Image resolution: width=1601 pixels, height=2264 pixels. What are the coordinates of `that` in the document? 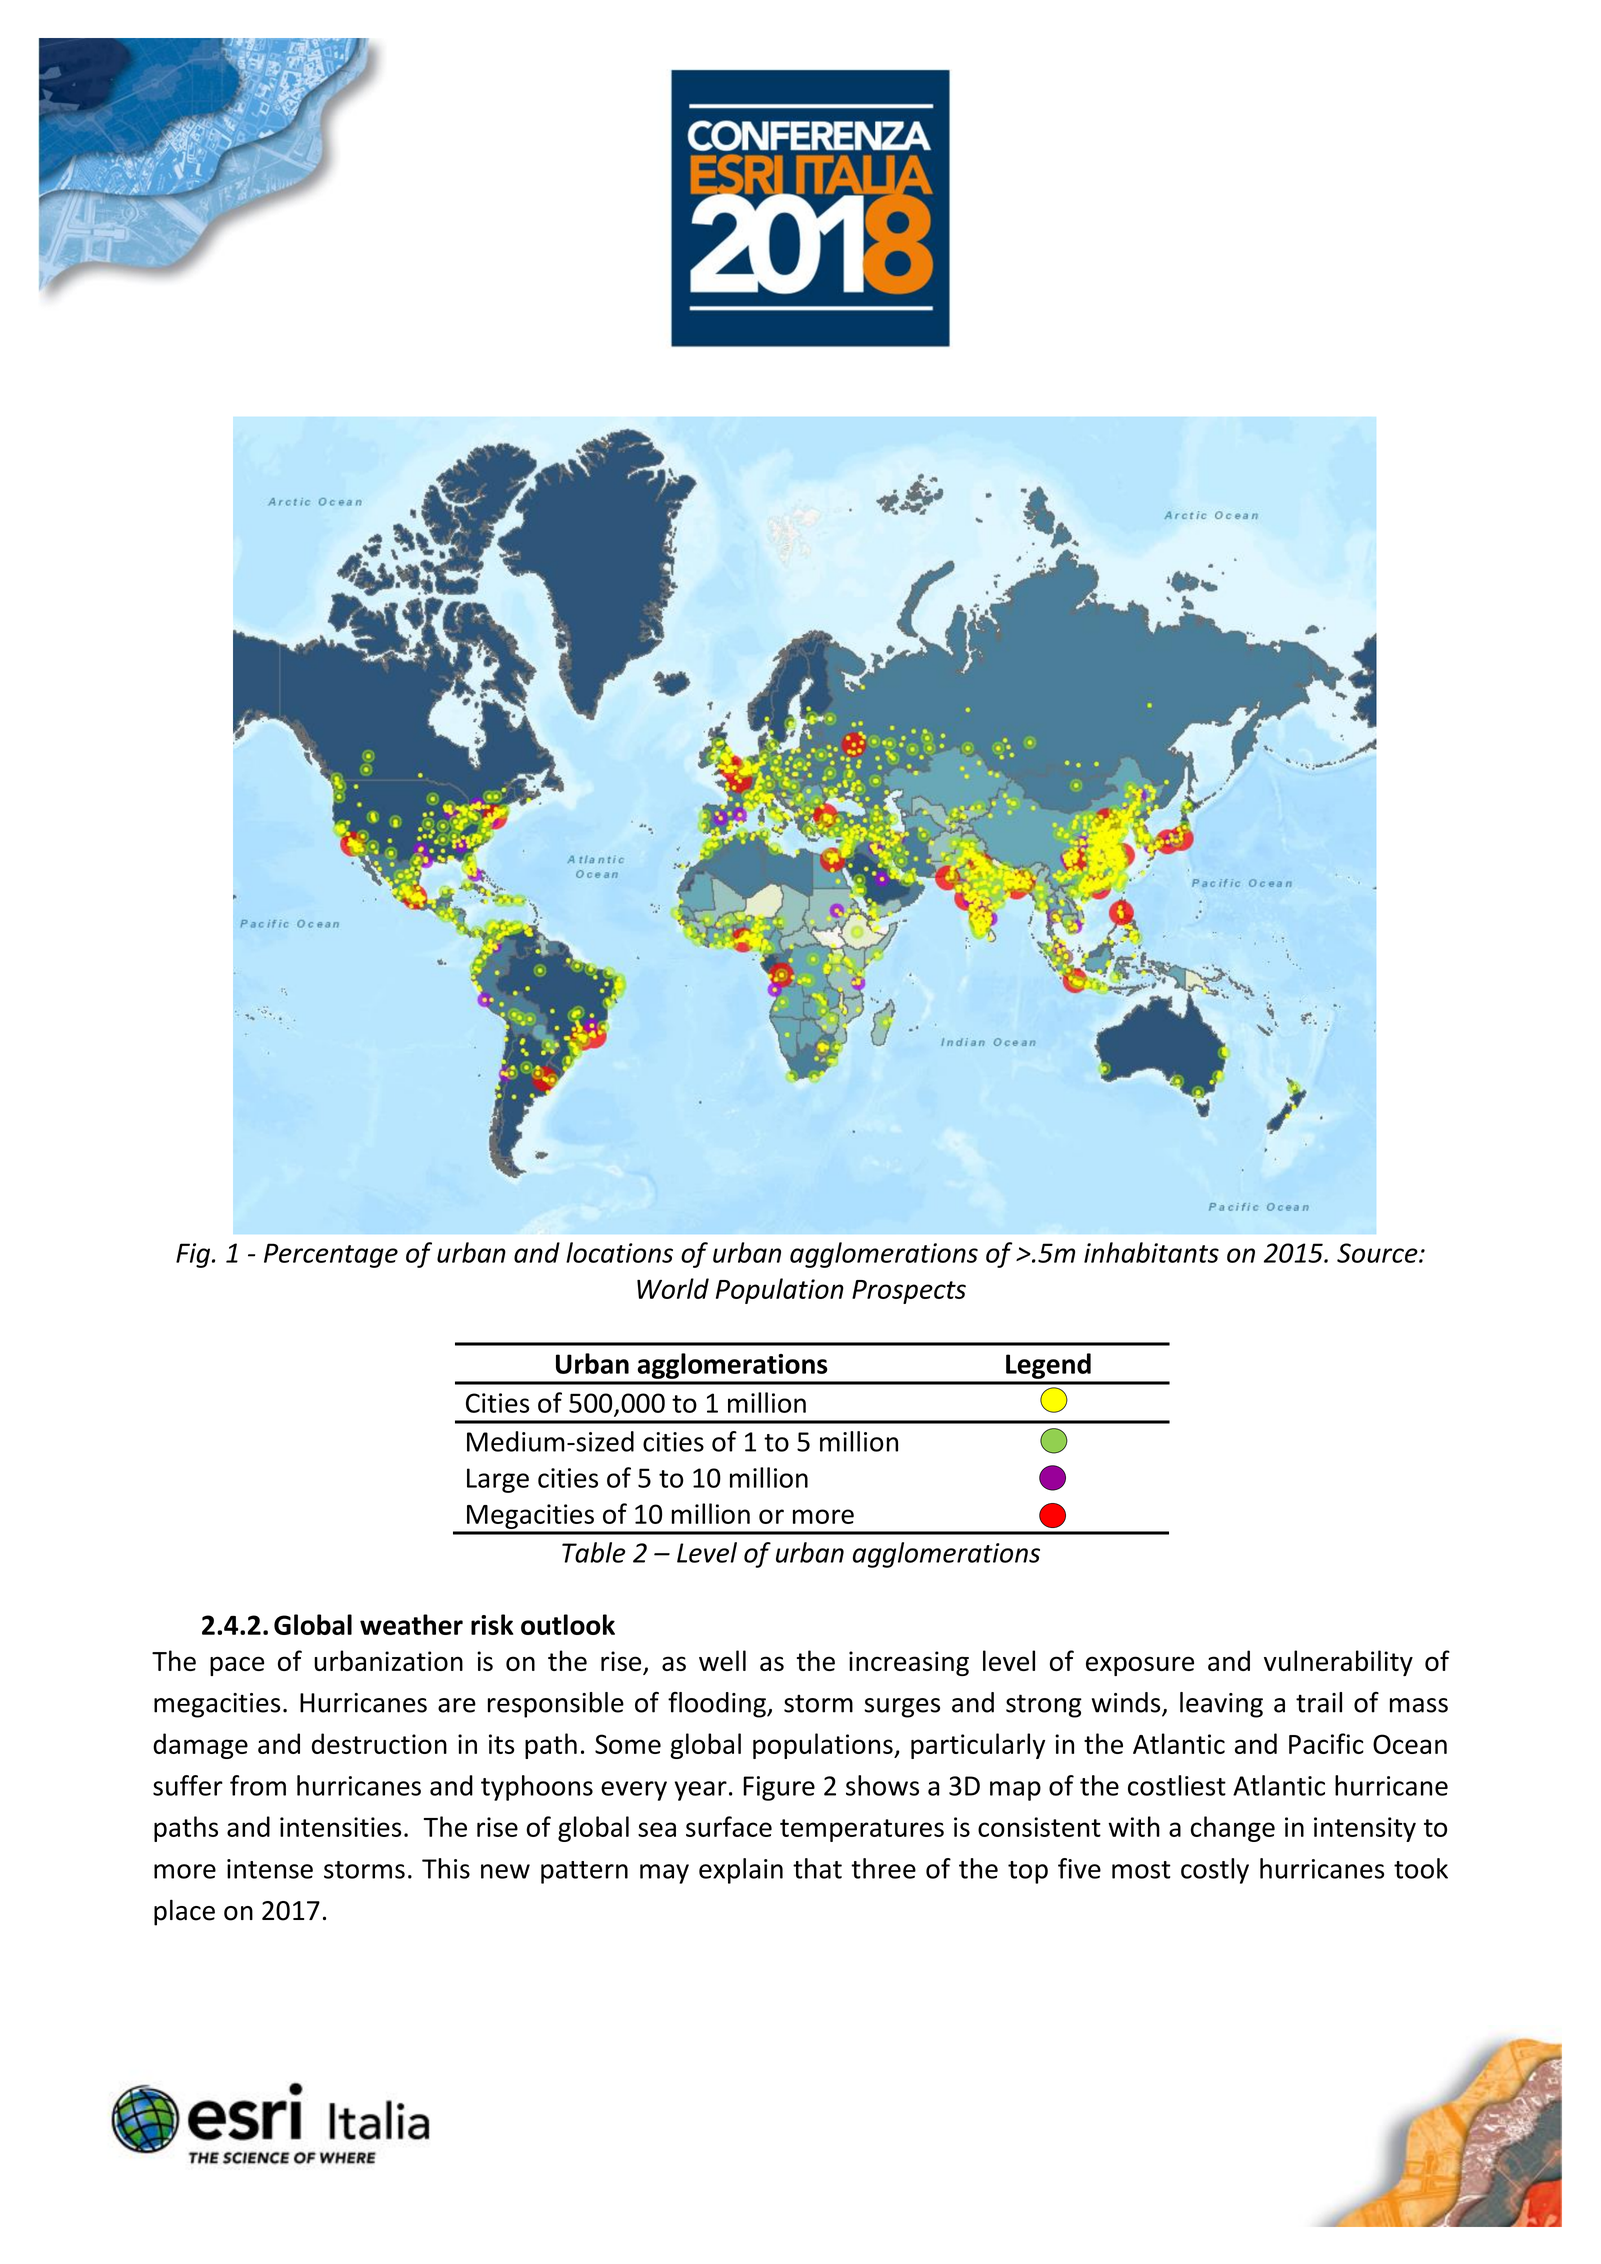 It's located at (817, 1868).
